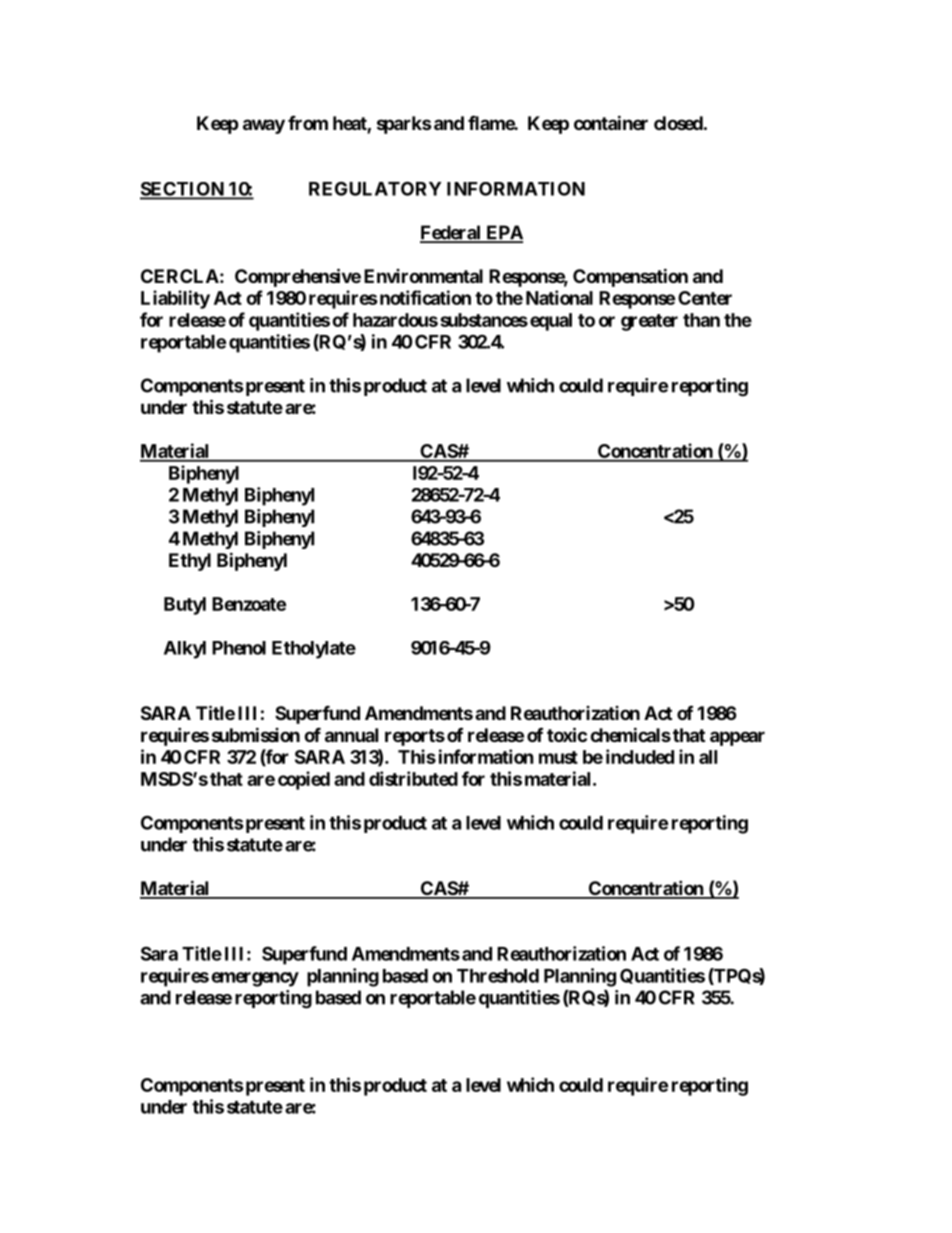 This image has height=1233, width=952. I want to click on appear, so click(737, 738).
